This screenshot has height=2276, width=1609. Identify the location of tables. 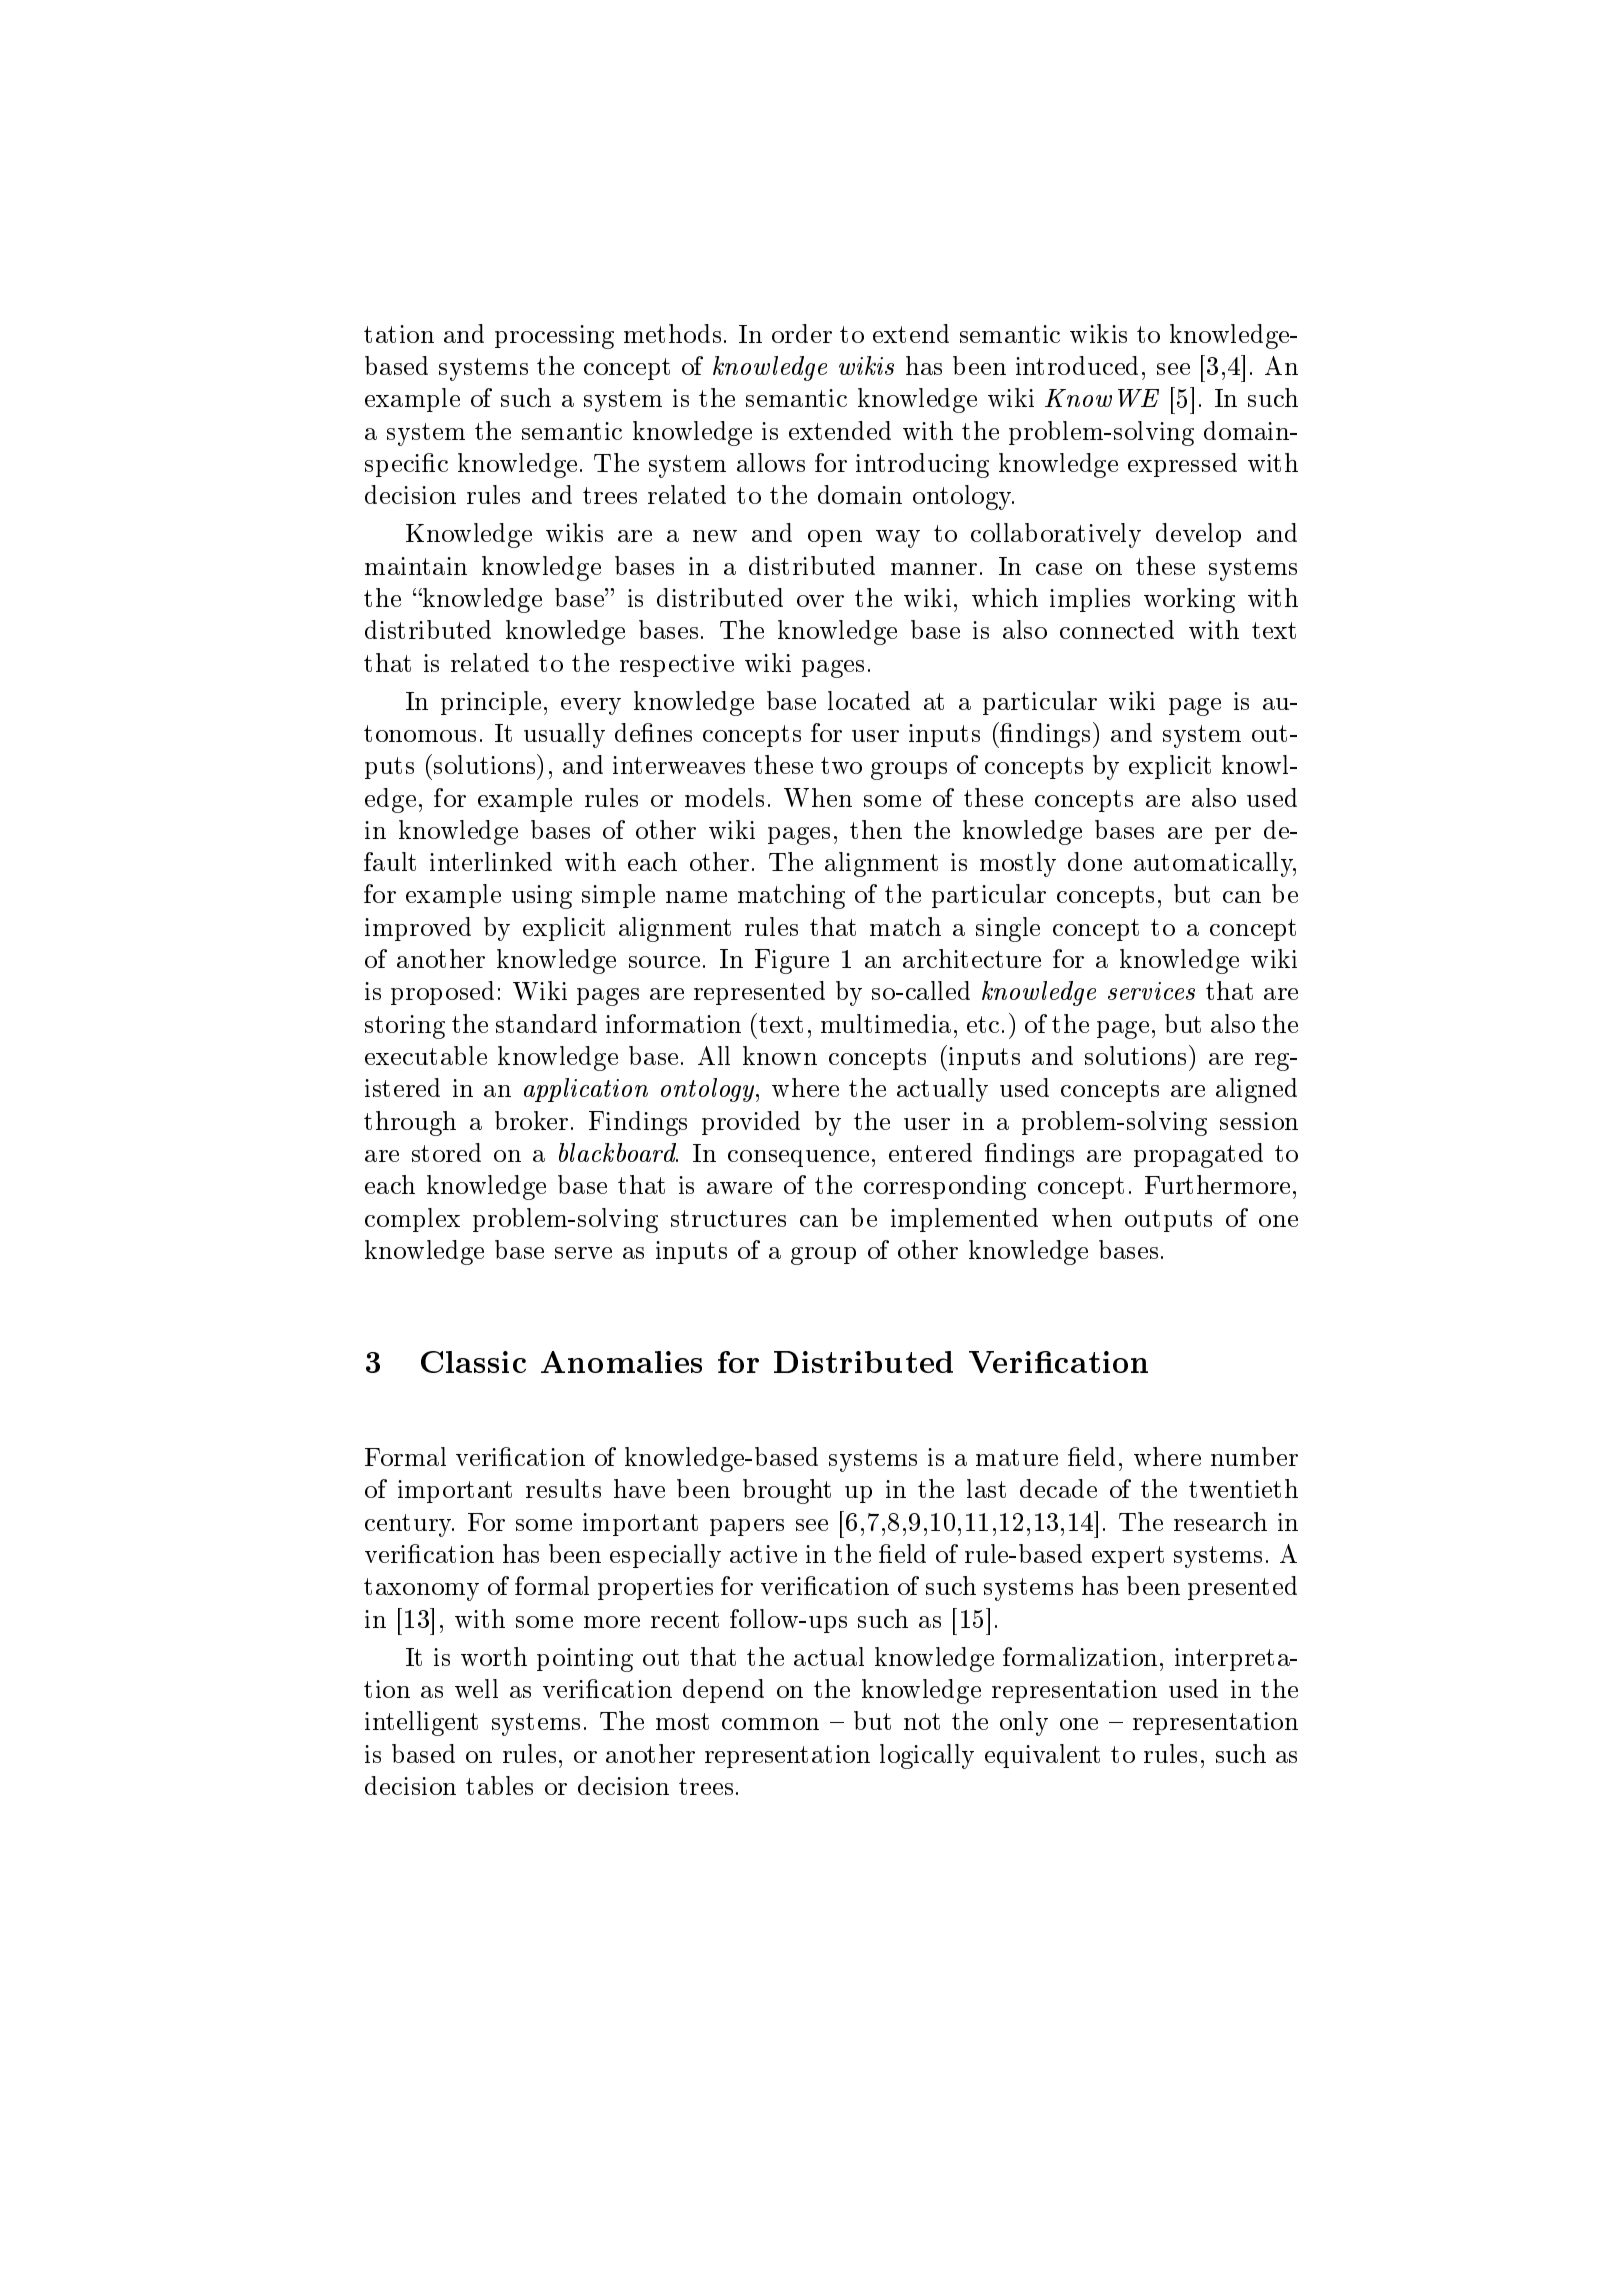
(499, 1785).
